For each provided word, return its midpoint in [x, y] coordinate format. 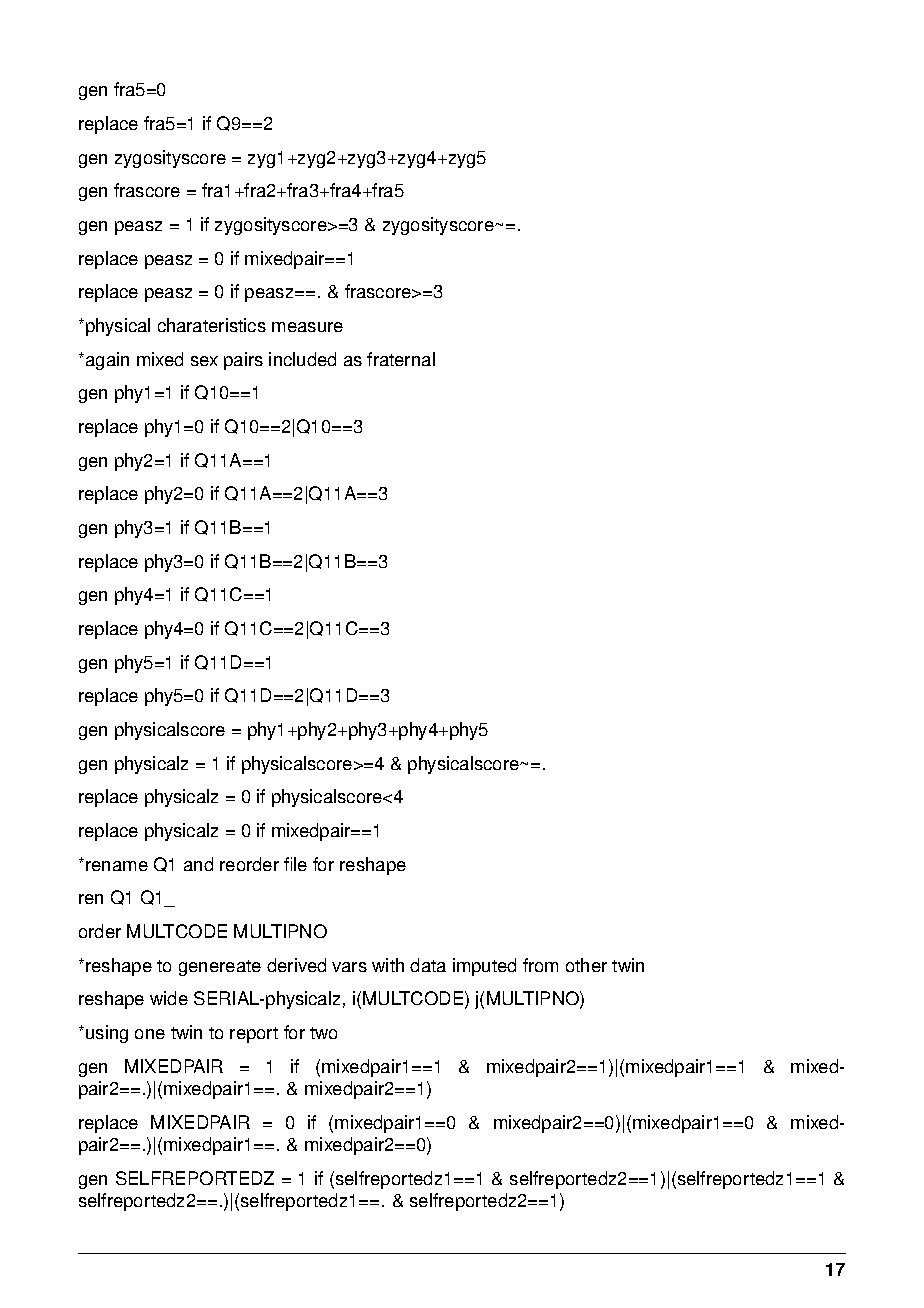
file [295, 864]
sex [204, 361]
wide [169, 998]
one [150, 1034]
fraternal [401, 359]
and [198, 864]
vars [349, 967]
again [107, 361]
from [540, 965]
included [302, 359]
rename [117, 866]
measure [307, 327]
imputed [484, 967]
